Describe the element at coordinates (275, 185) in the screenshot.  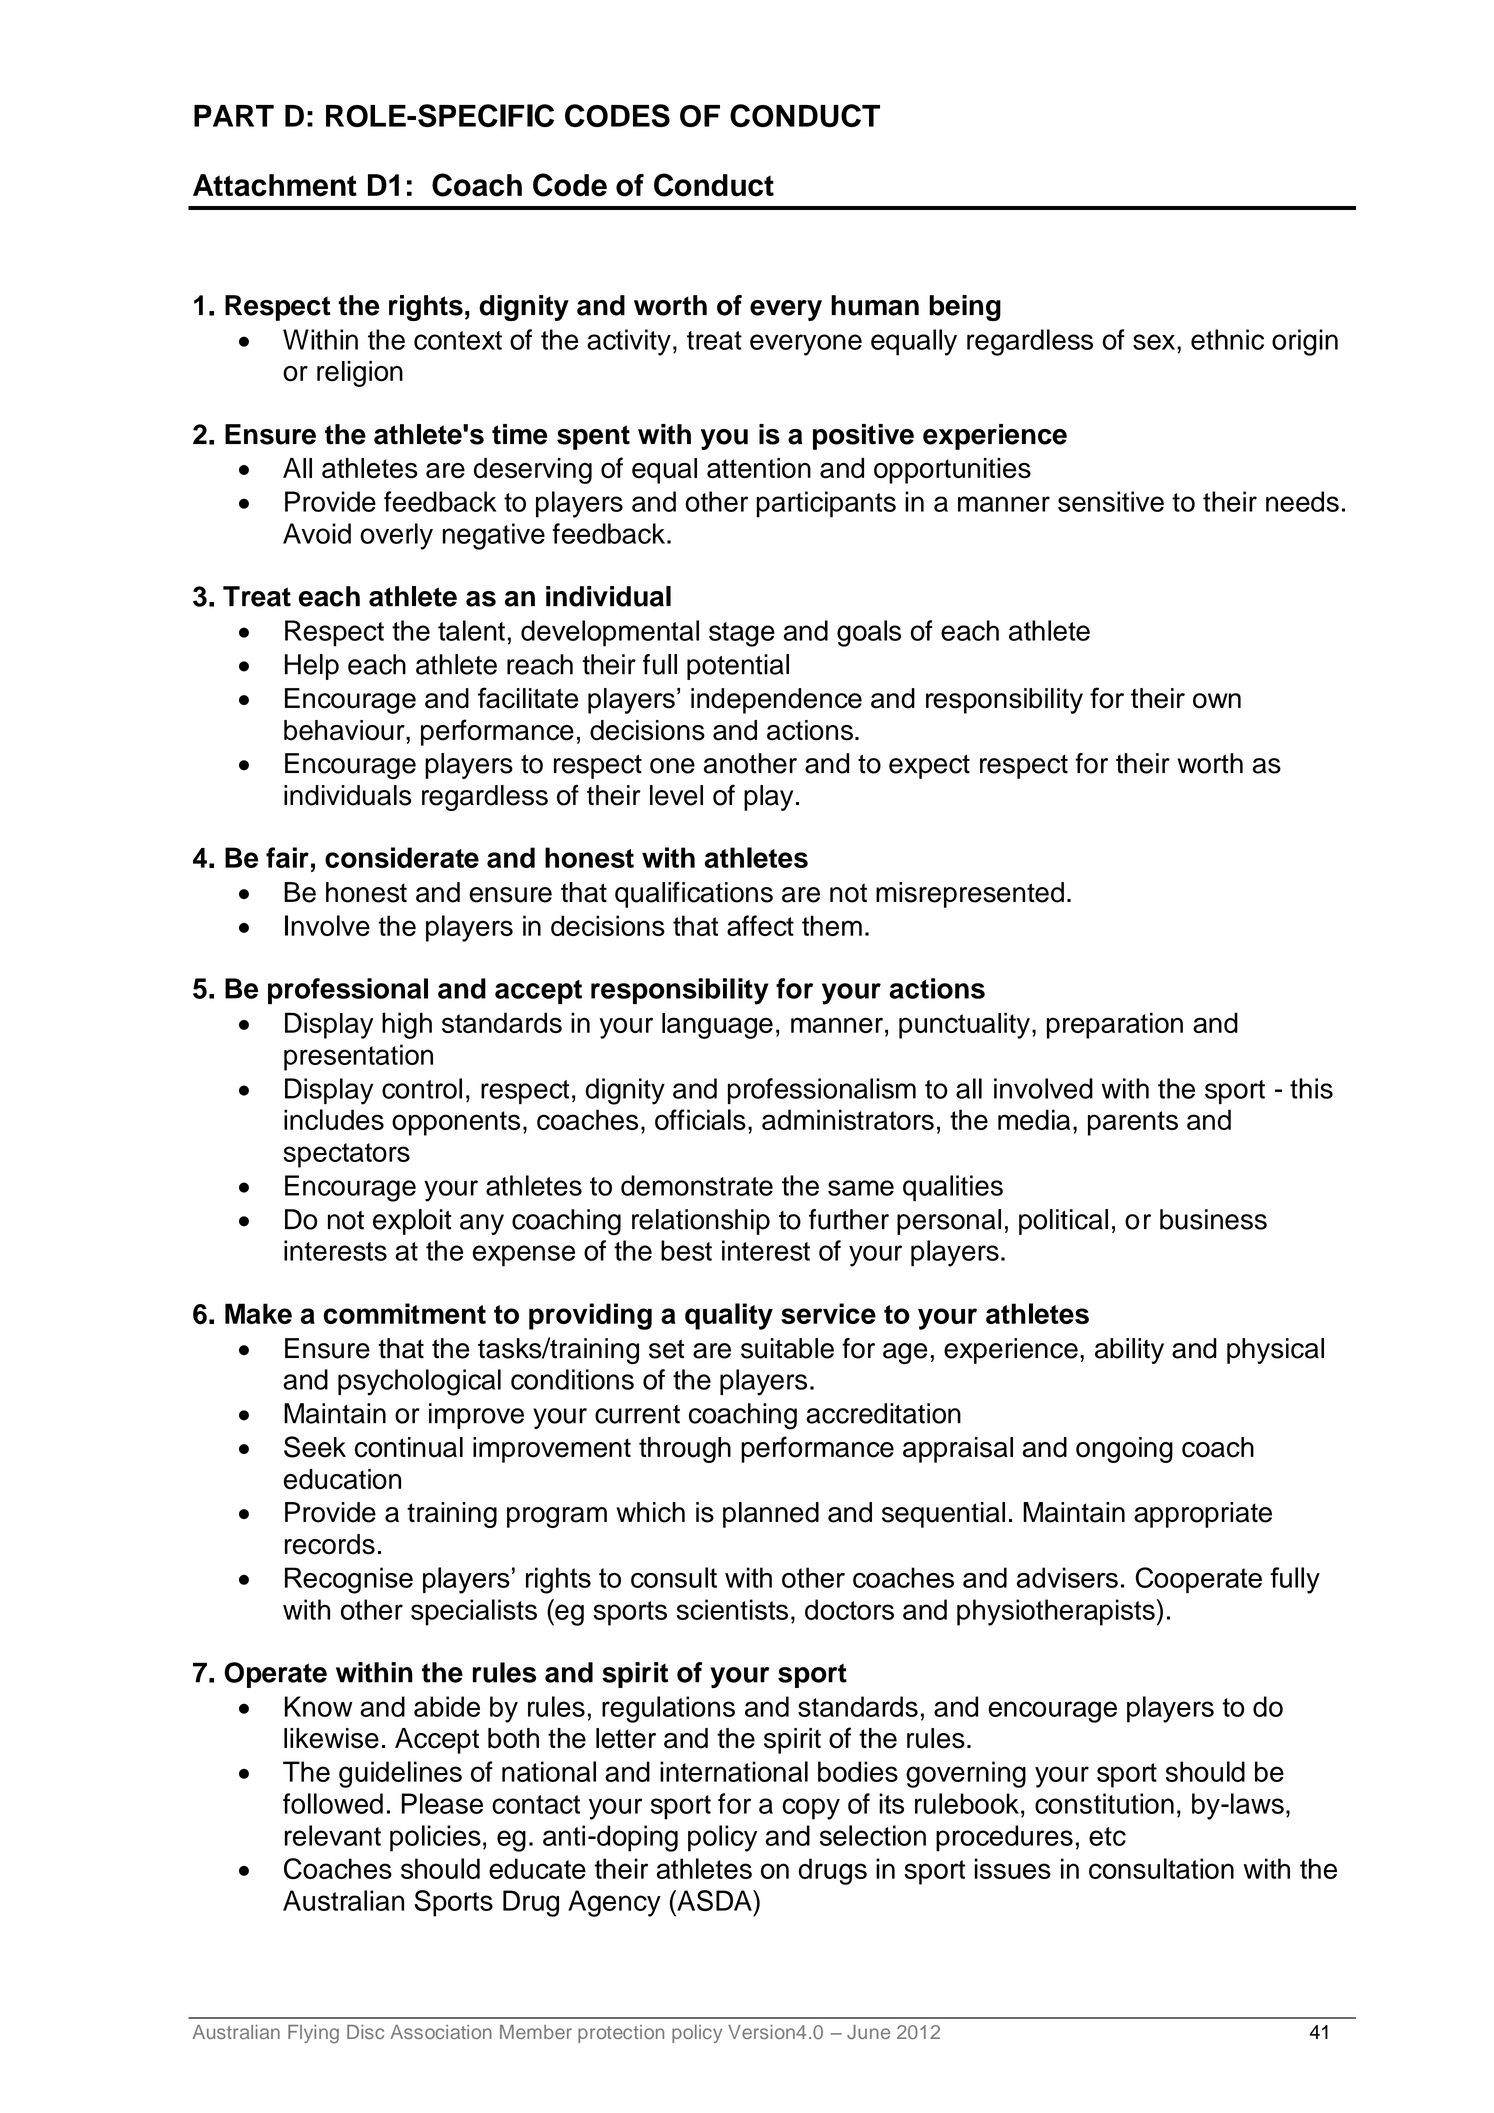
I see `Attachment` at that location.
